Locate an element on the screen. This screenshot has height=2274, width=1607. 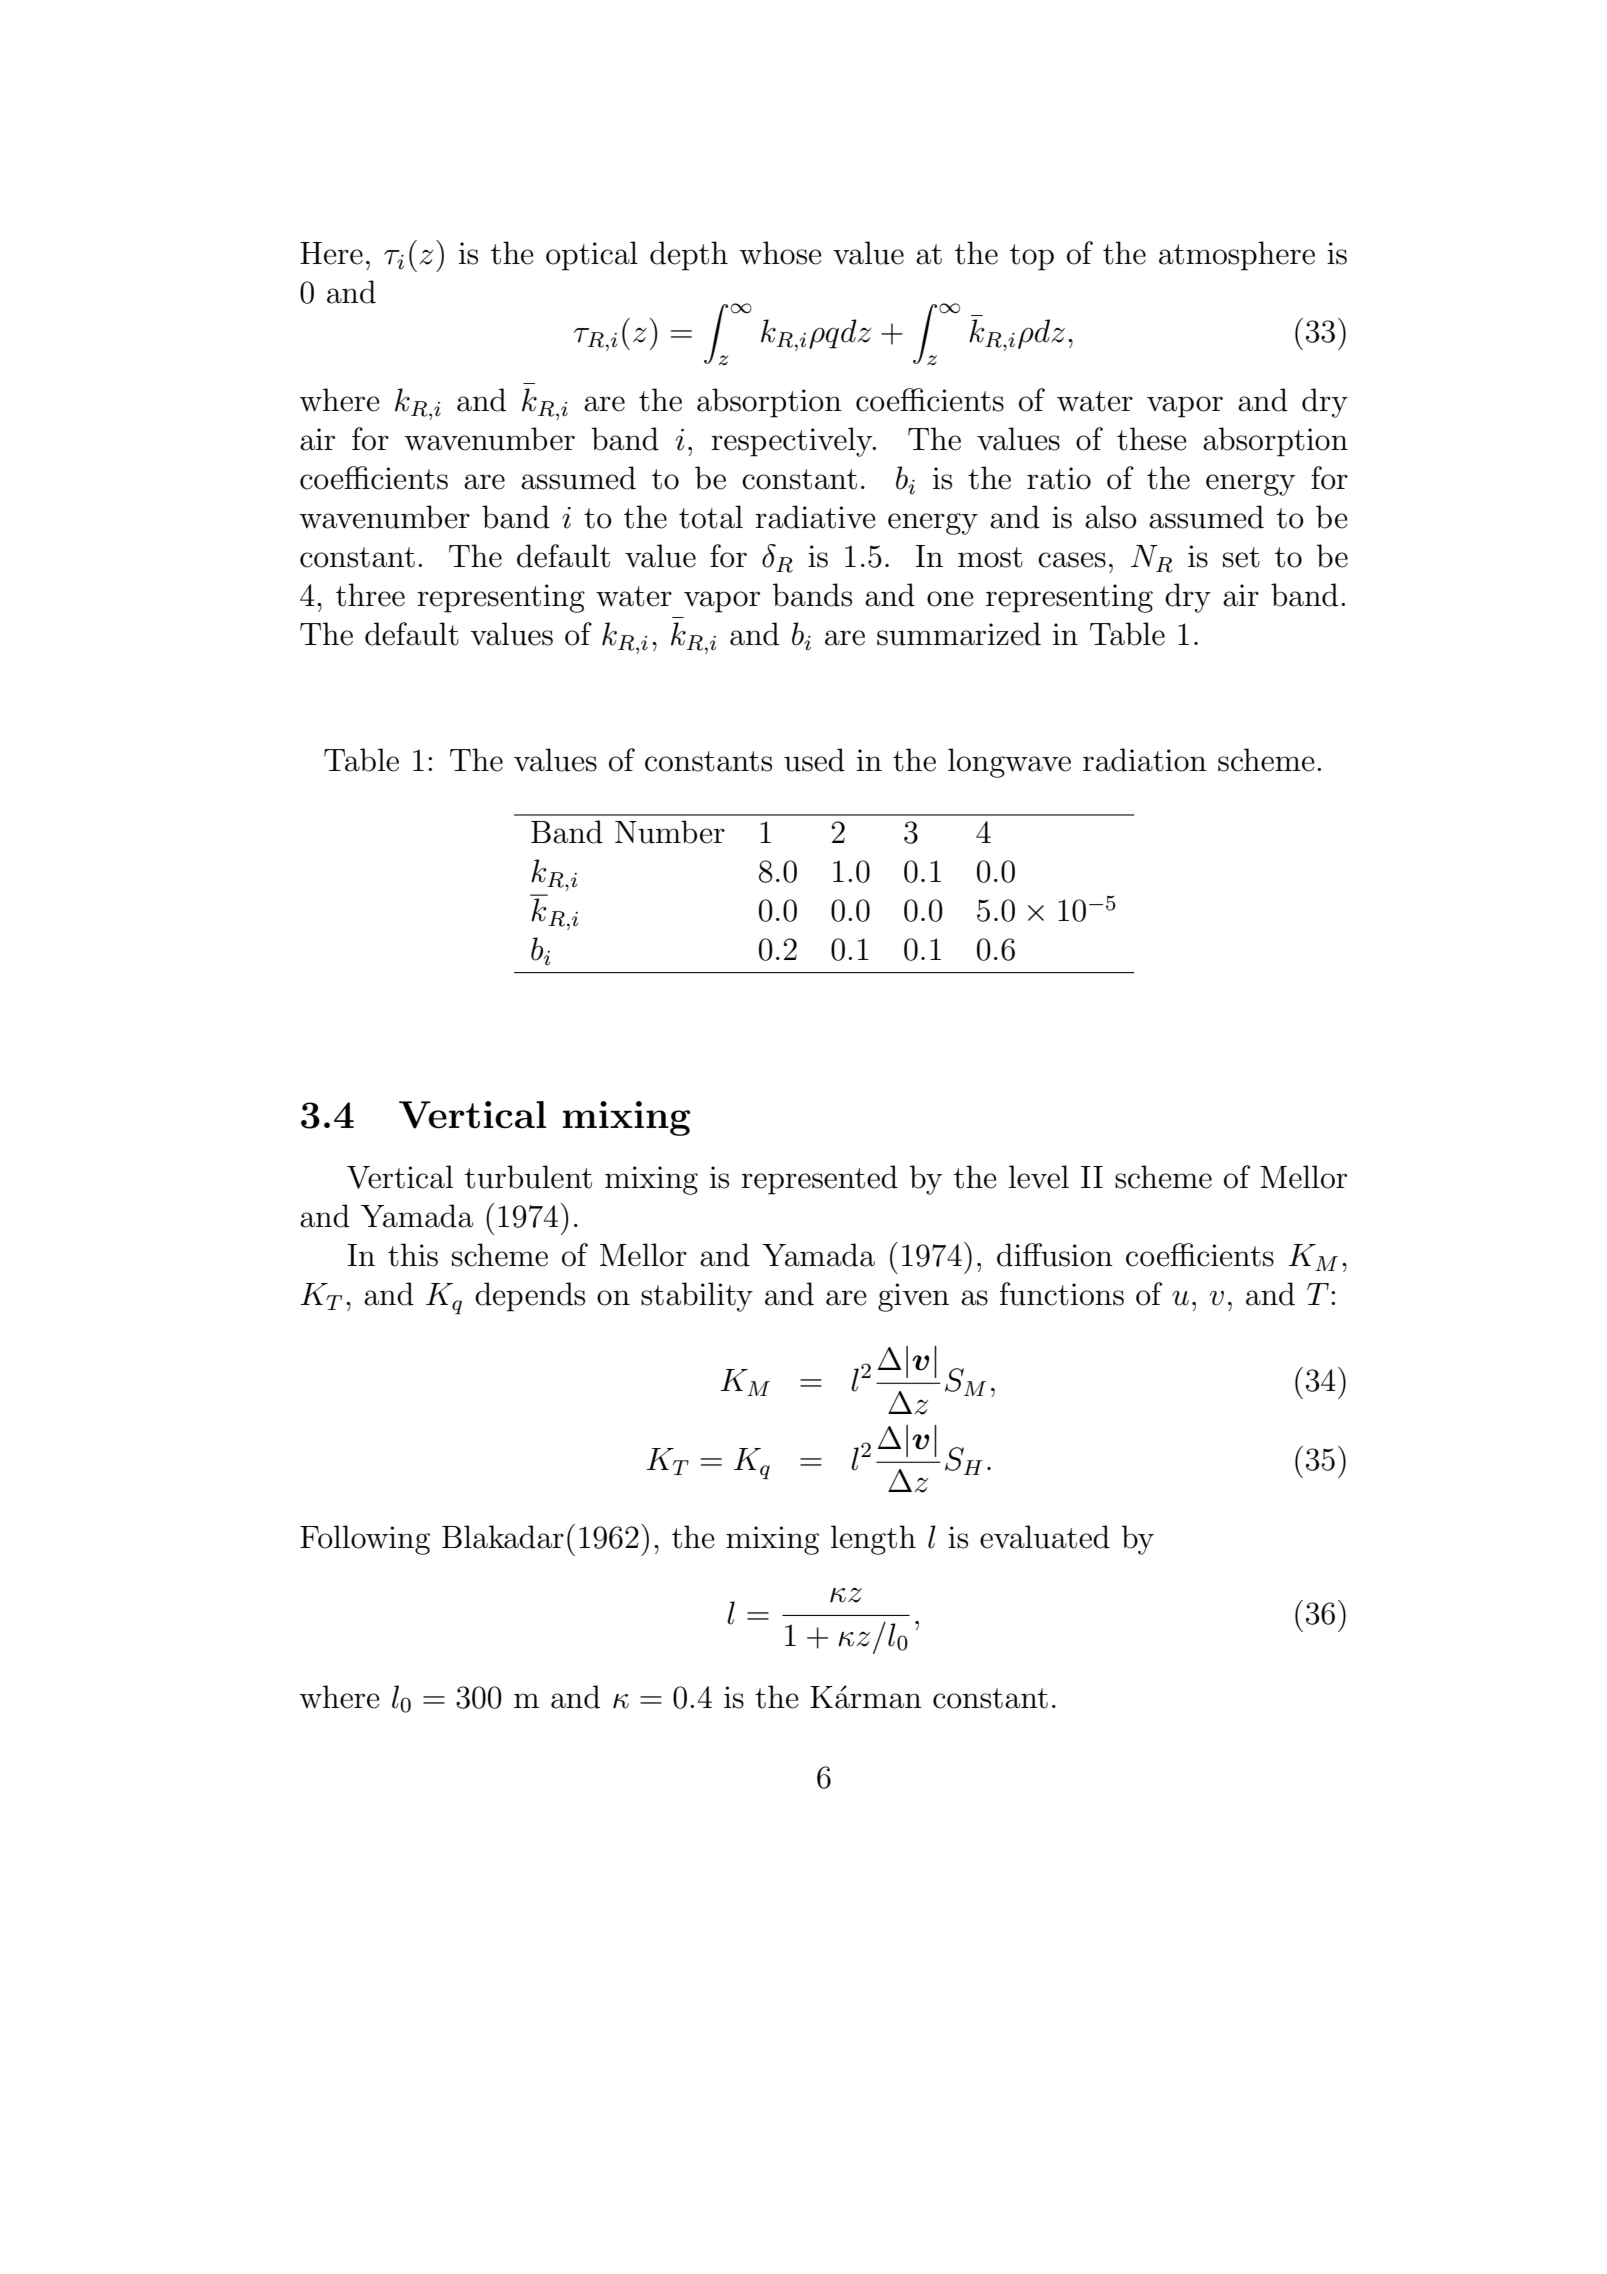
Following is located at coordinates (365, 1540).
